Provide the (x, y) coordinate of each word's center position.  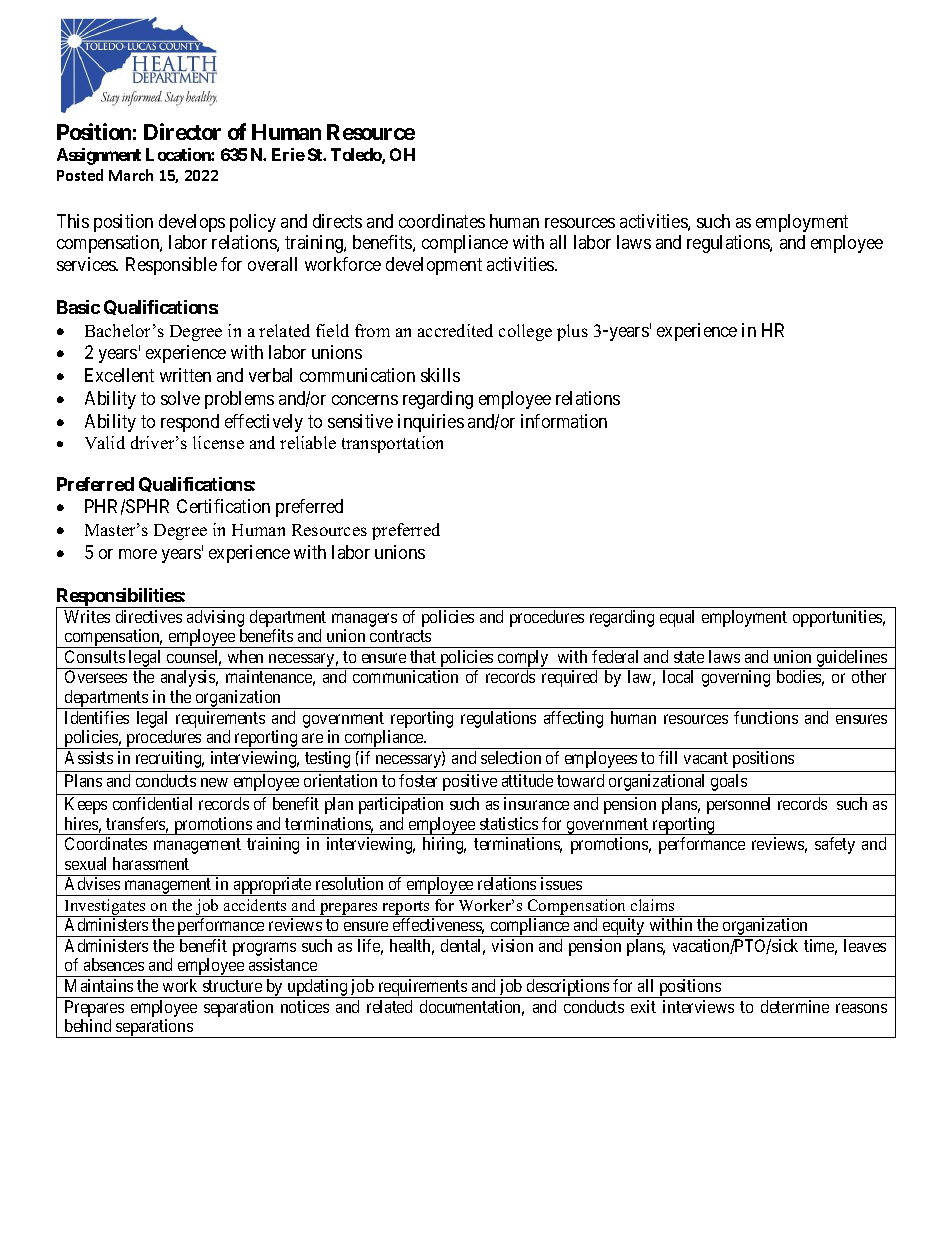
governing (736, 678)
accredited (455, 330)
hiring (444, 845)
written (185, 375)
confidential (152, 803)
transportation (392, 444)
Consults (95, 656)
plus (572, 332)
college (525, 332)
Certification (223, 506)
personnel (738, 805)
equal (677, 618)
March (131, 175)
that (423, 656)
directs (337, 221)
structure (232, 986)
